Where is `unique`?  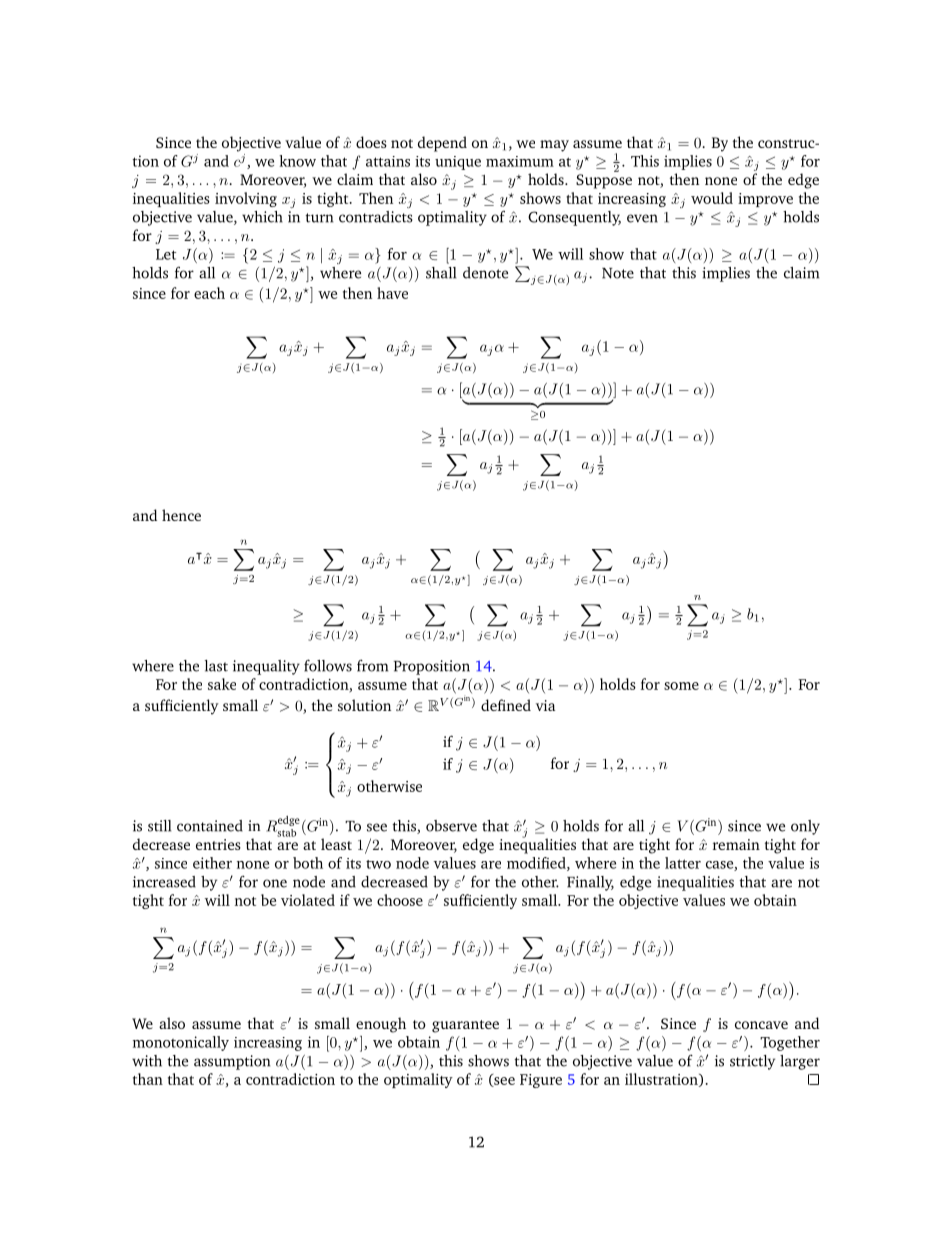
unique is located at coordinates (458, 163).
